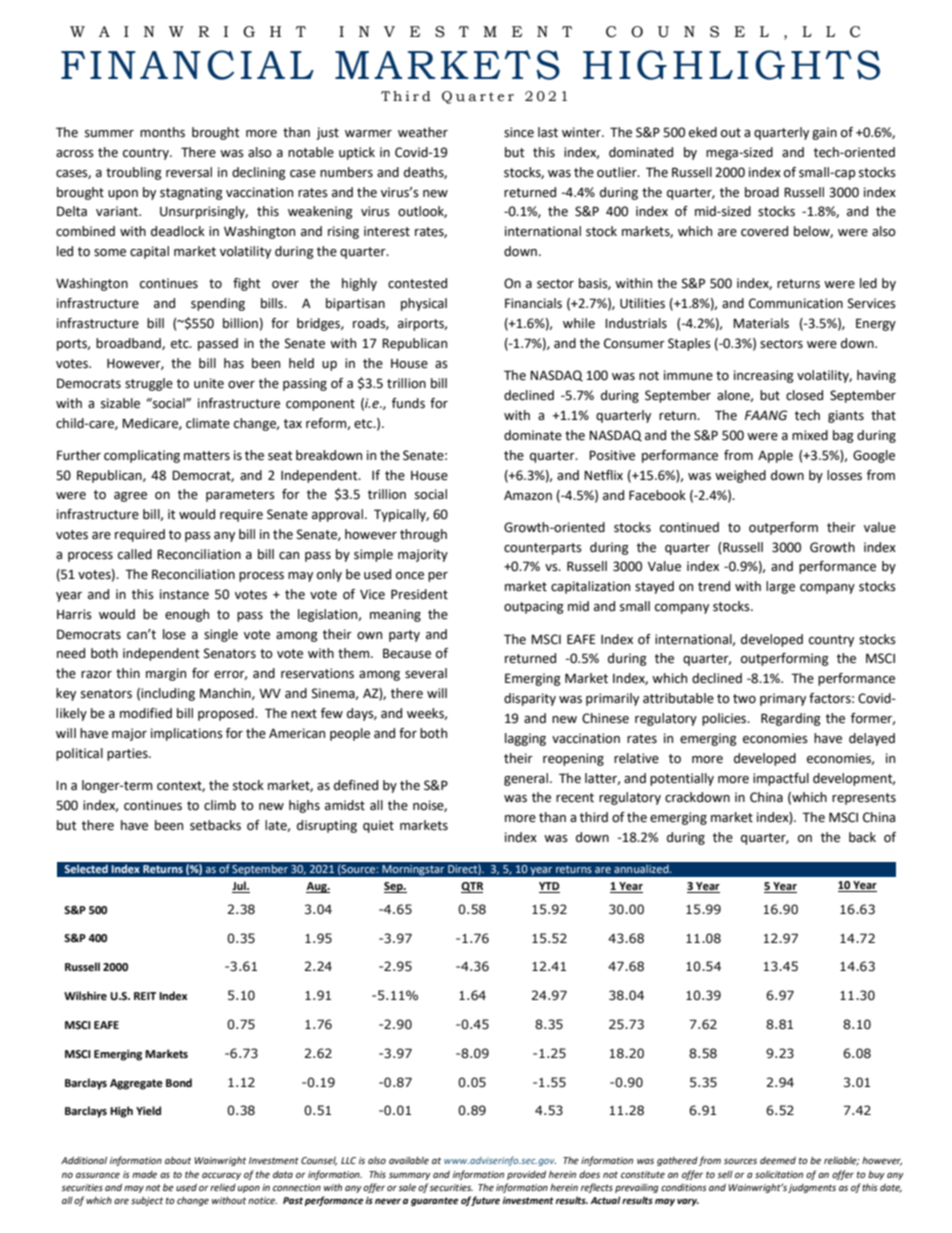 The height and width of the screenshot is (1233, 952). What do you see at coordinates (426, 673) in the screenshot?
I see `several` at bounding box center [426, 673].
